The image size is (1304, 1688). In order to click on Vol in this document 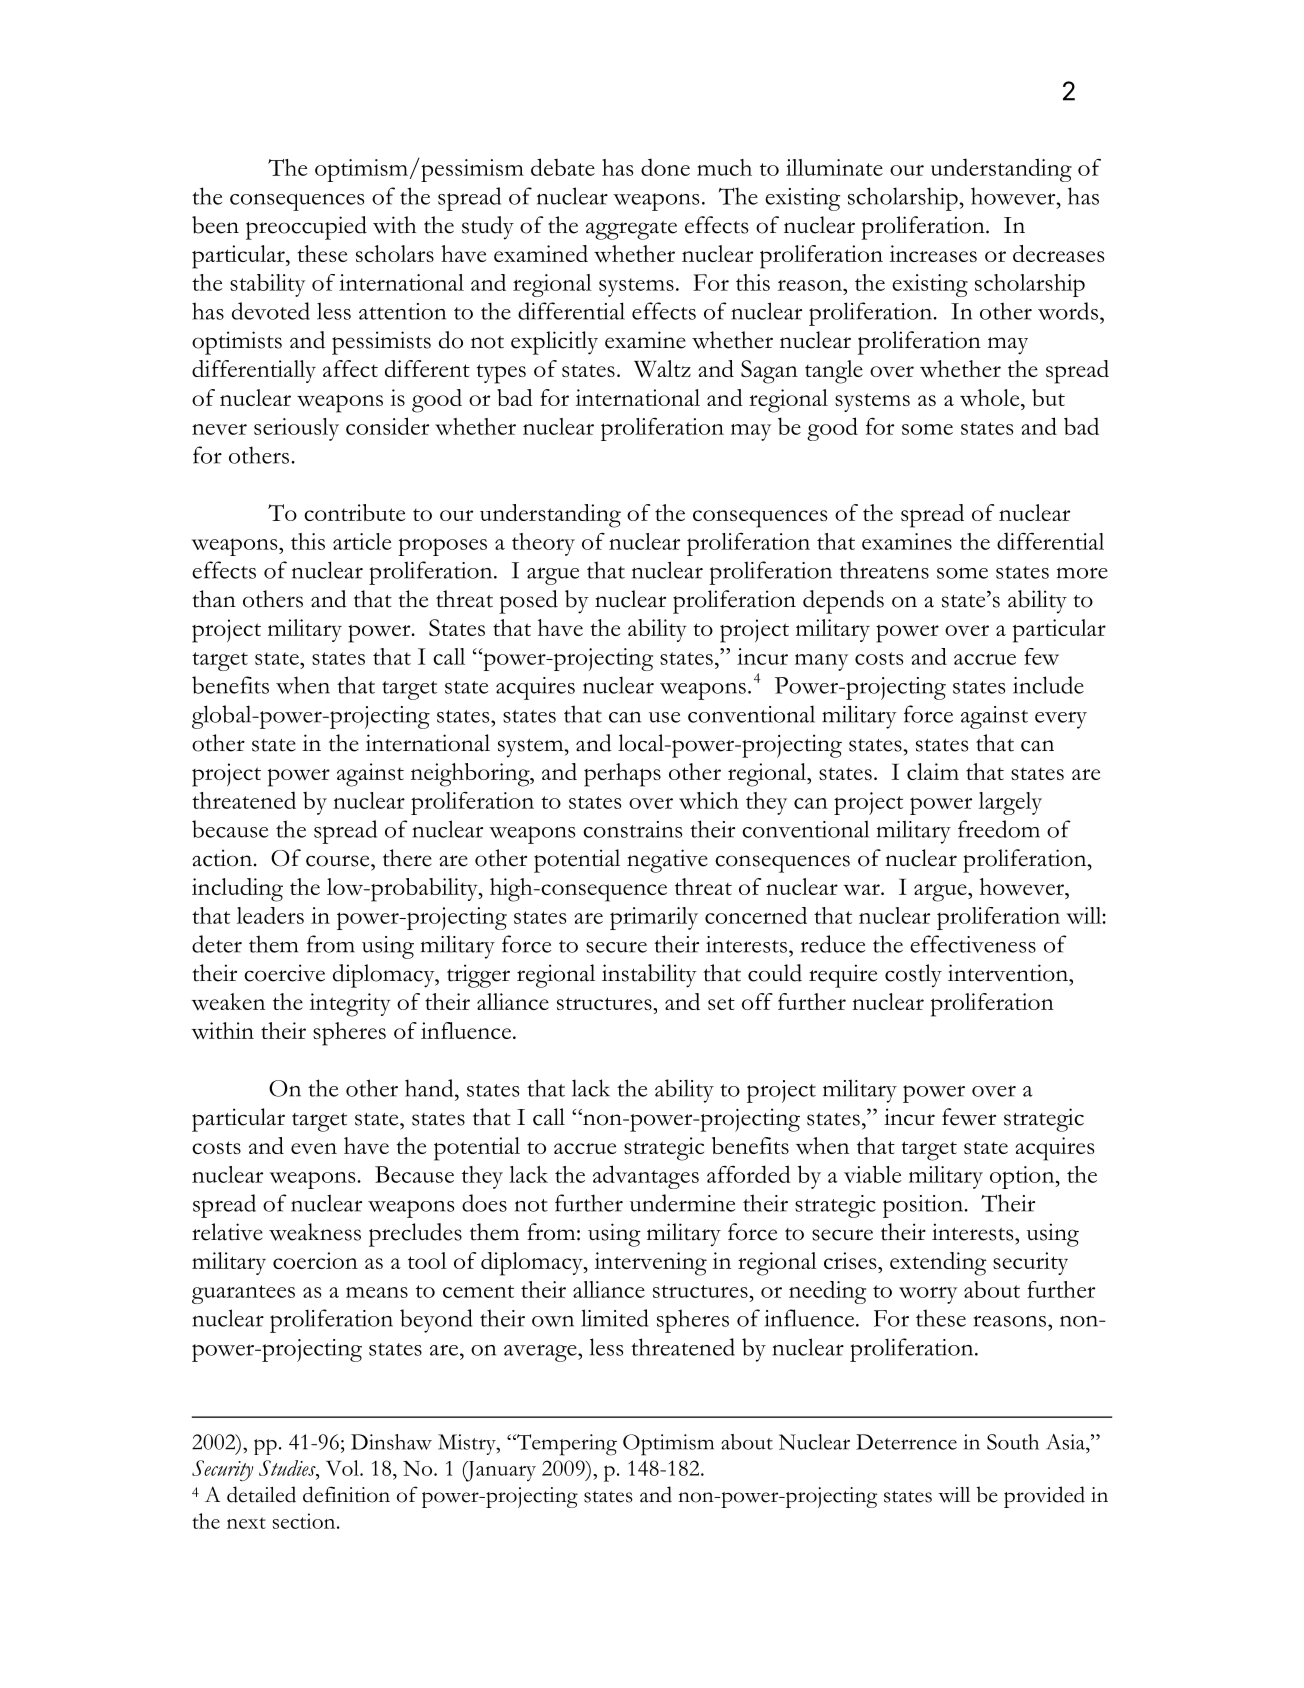, I will do `click(343, 1468)`.
